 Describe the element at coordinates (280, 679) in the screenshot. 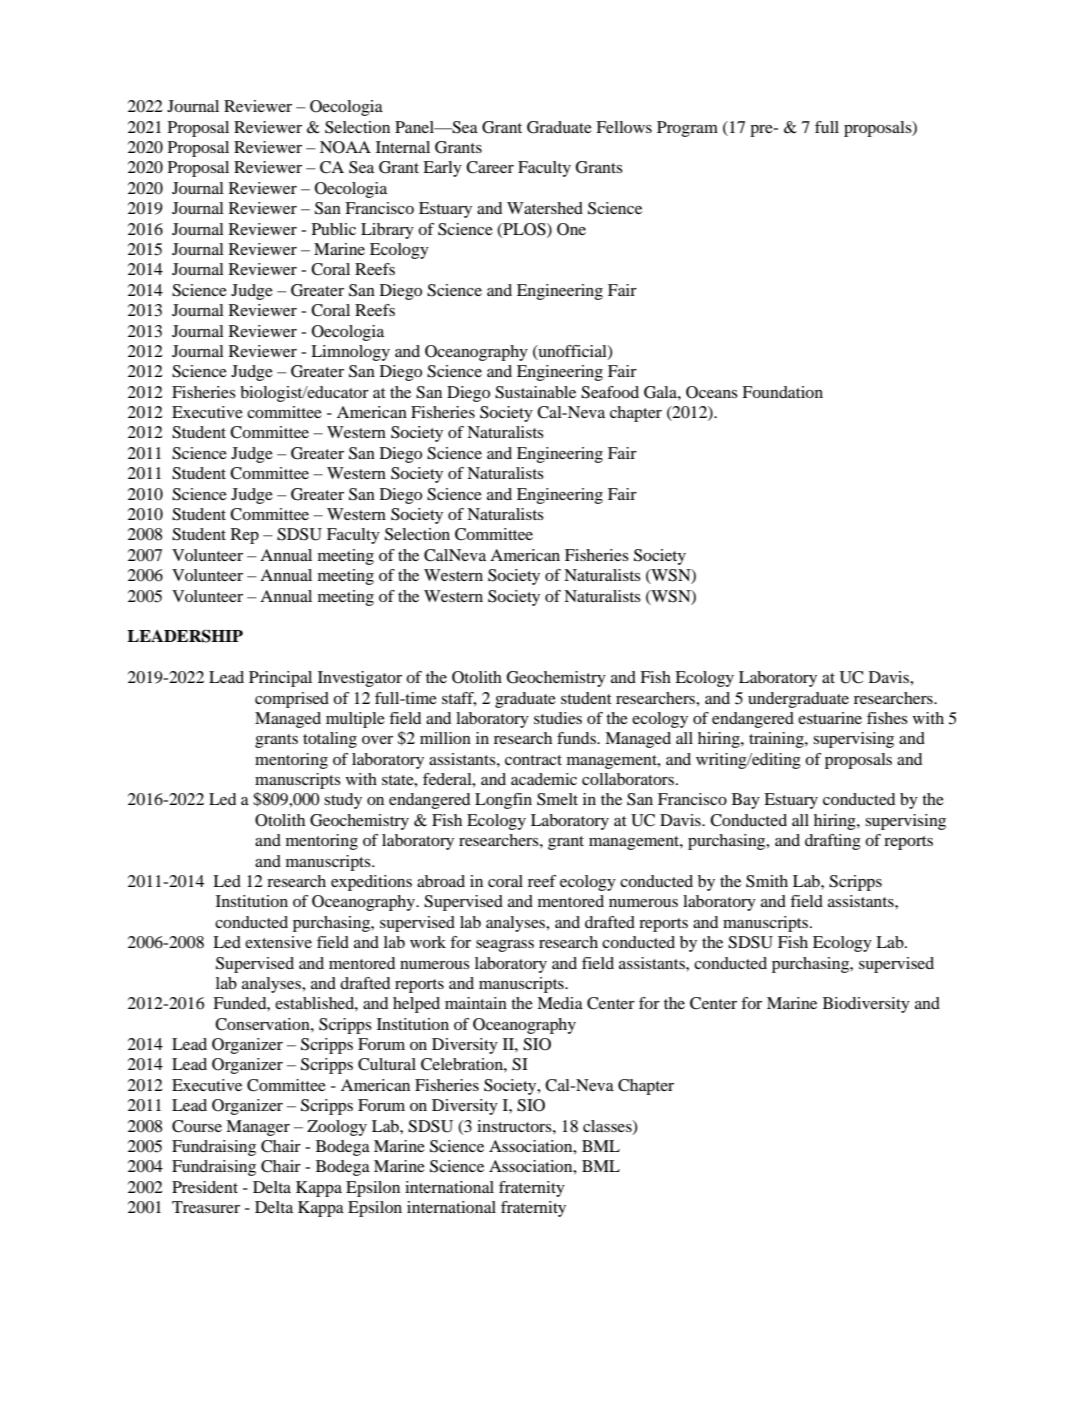

I see `Principal` at that location.
